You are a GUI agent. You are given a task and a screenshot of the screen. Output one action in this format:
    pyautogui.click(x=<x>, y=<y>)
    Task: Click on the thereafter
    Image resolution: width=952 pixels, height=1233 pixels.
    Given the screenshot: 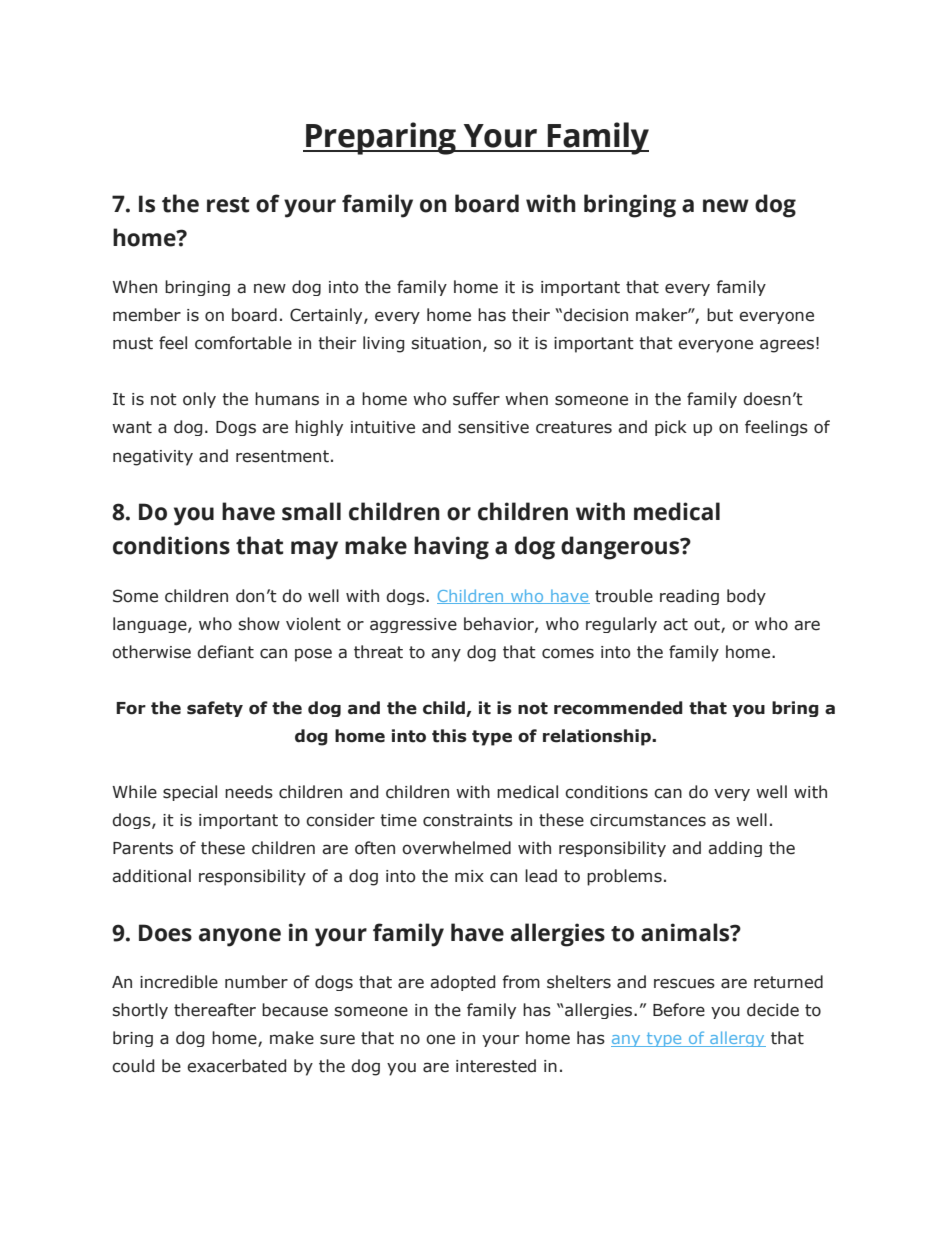 What is the action you would take?
    pyautogui.click(x=215, y=1010)
